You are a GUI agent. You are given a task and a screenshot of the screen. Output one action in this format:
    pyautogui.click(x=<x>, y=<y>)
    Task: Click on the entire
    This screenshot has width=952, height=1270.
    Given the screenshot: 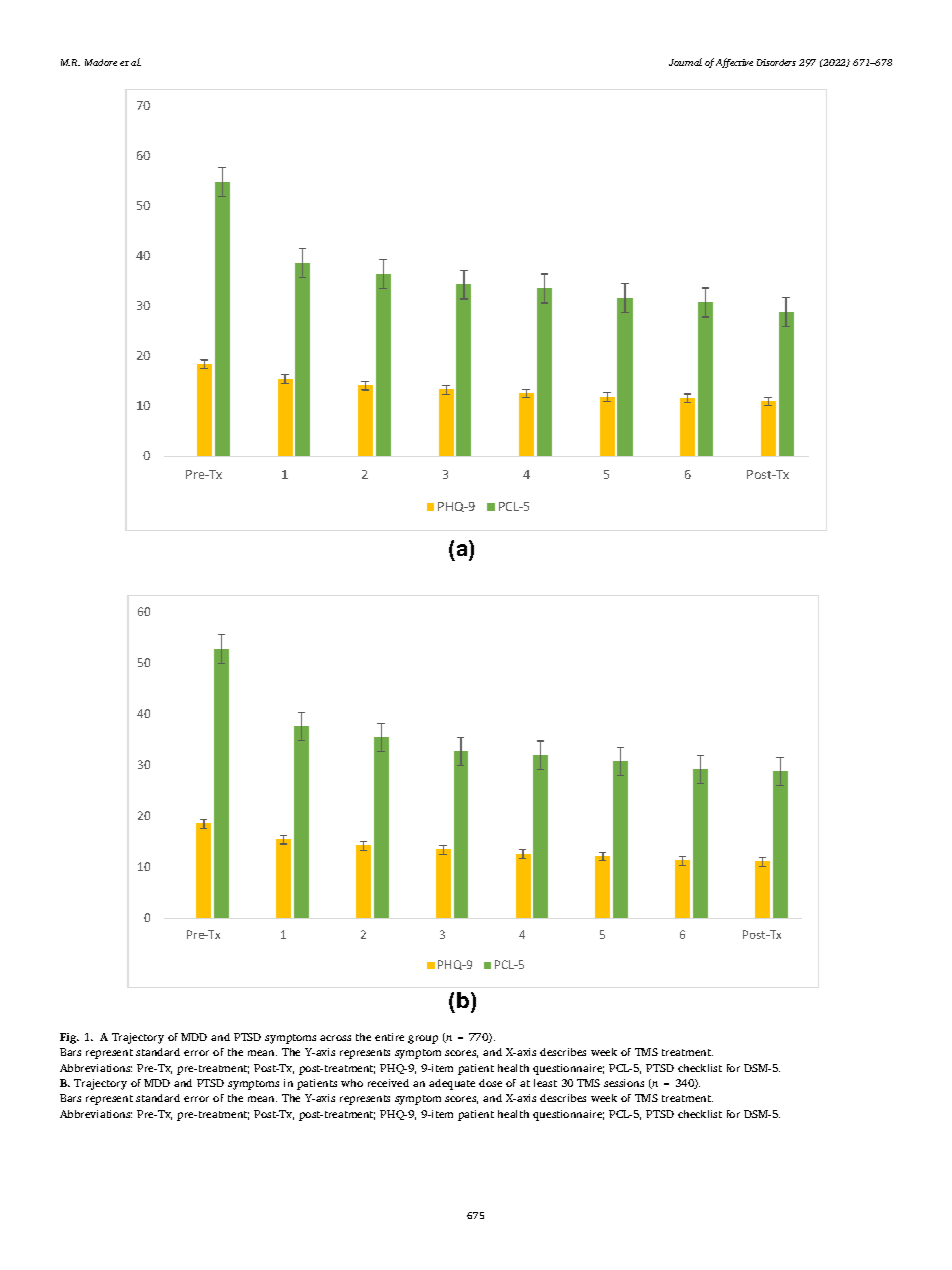 What is the action you would take?
    pyautogui.click(x=389, y=1037)
